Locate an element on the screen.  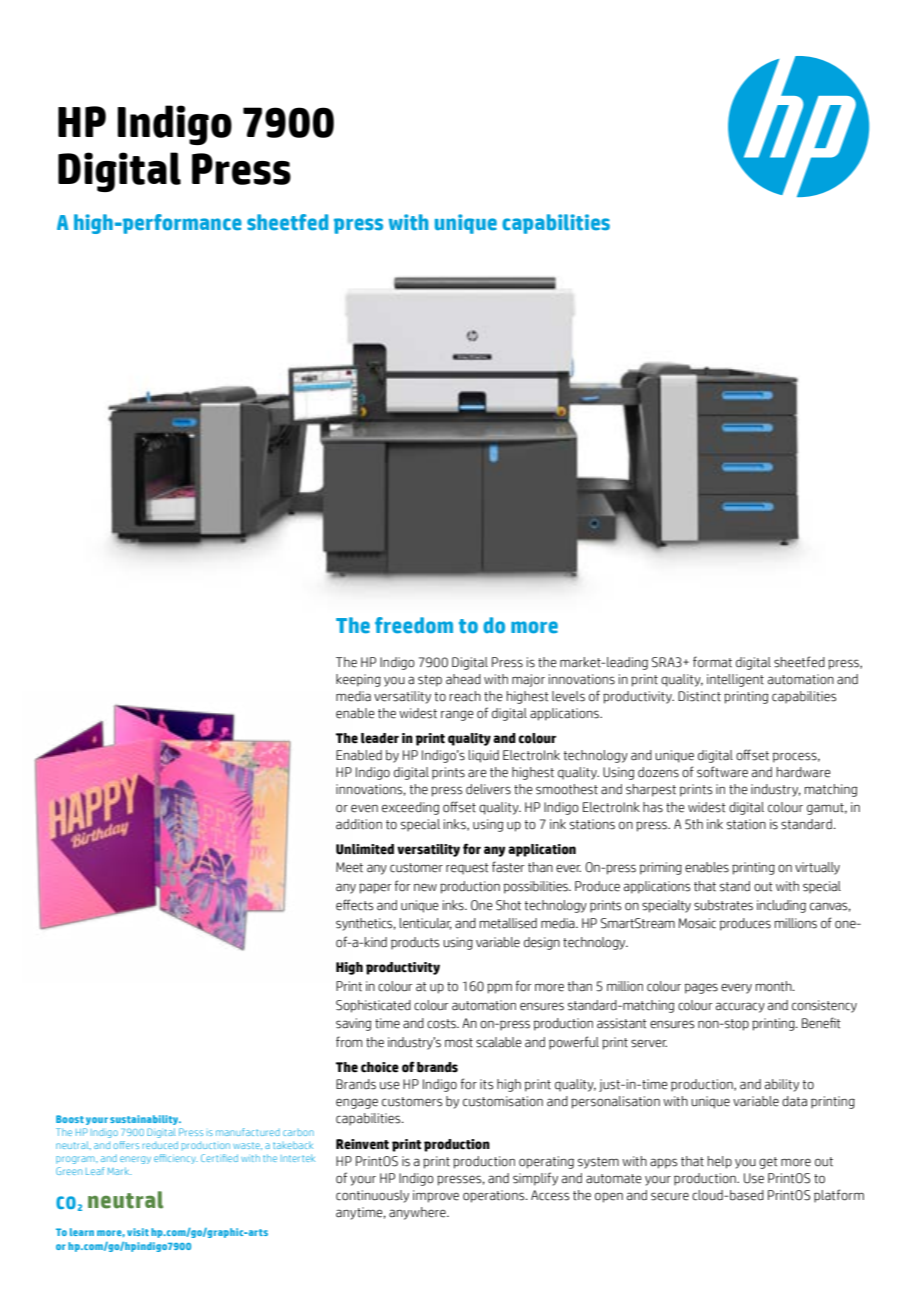
effects is located at coordinates (354, 905).
